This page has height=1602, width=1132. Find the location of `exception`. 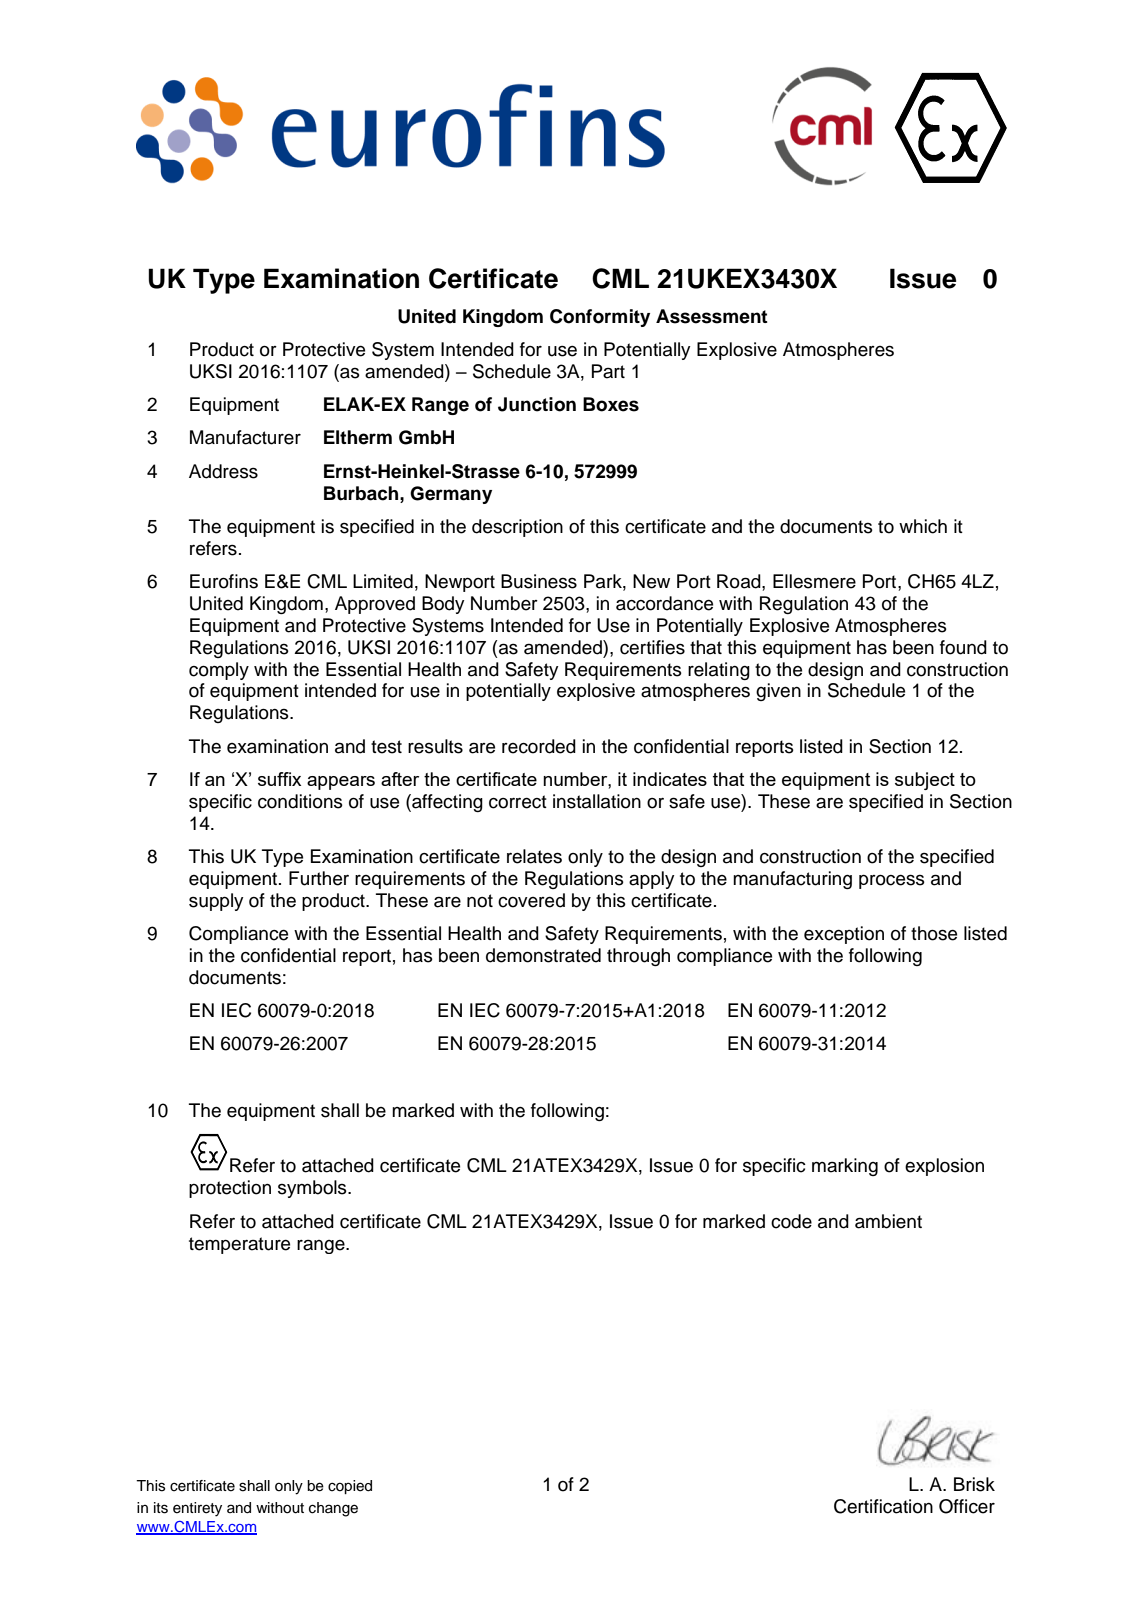

exception is located at coordinates (844, 935).
